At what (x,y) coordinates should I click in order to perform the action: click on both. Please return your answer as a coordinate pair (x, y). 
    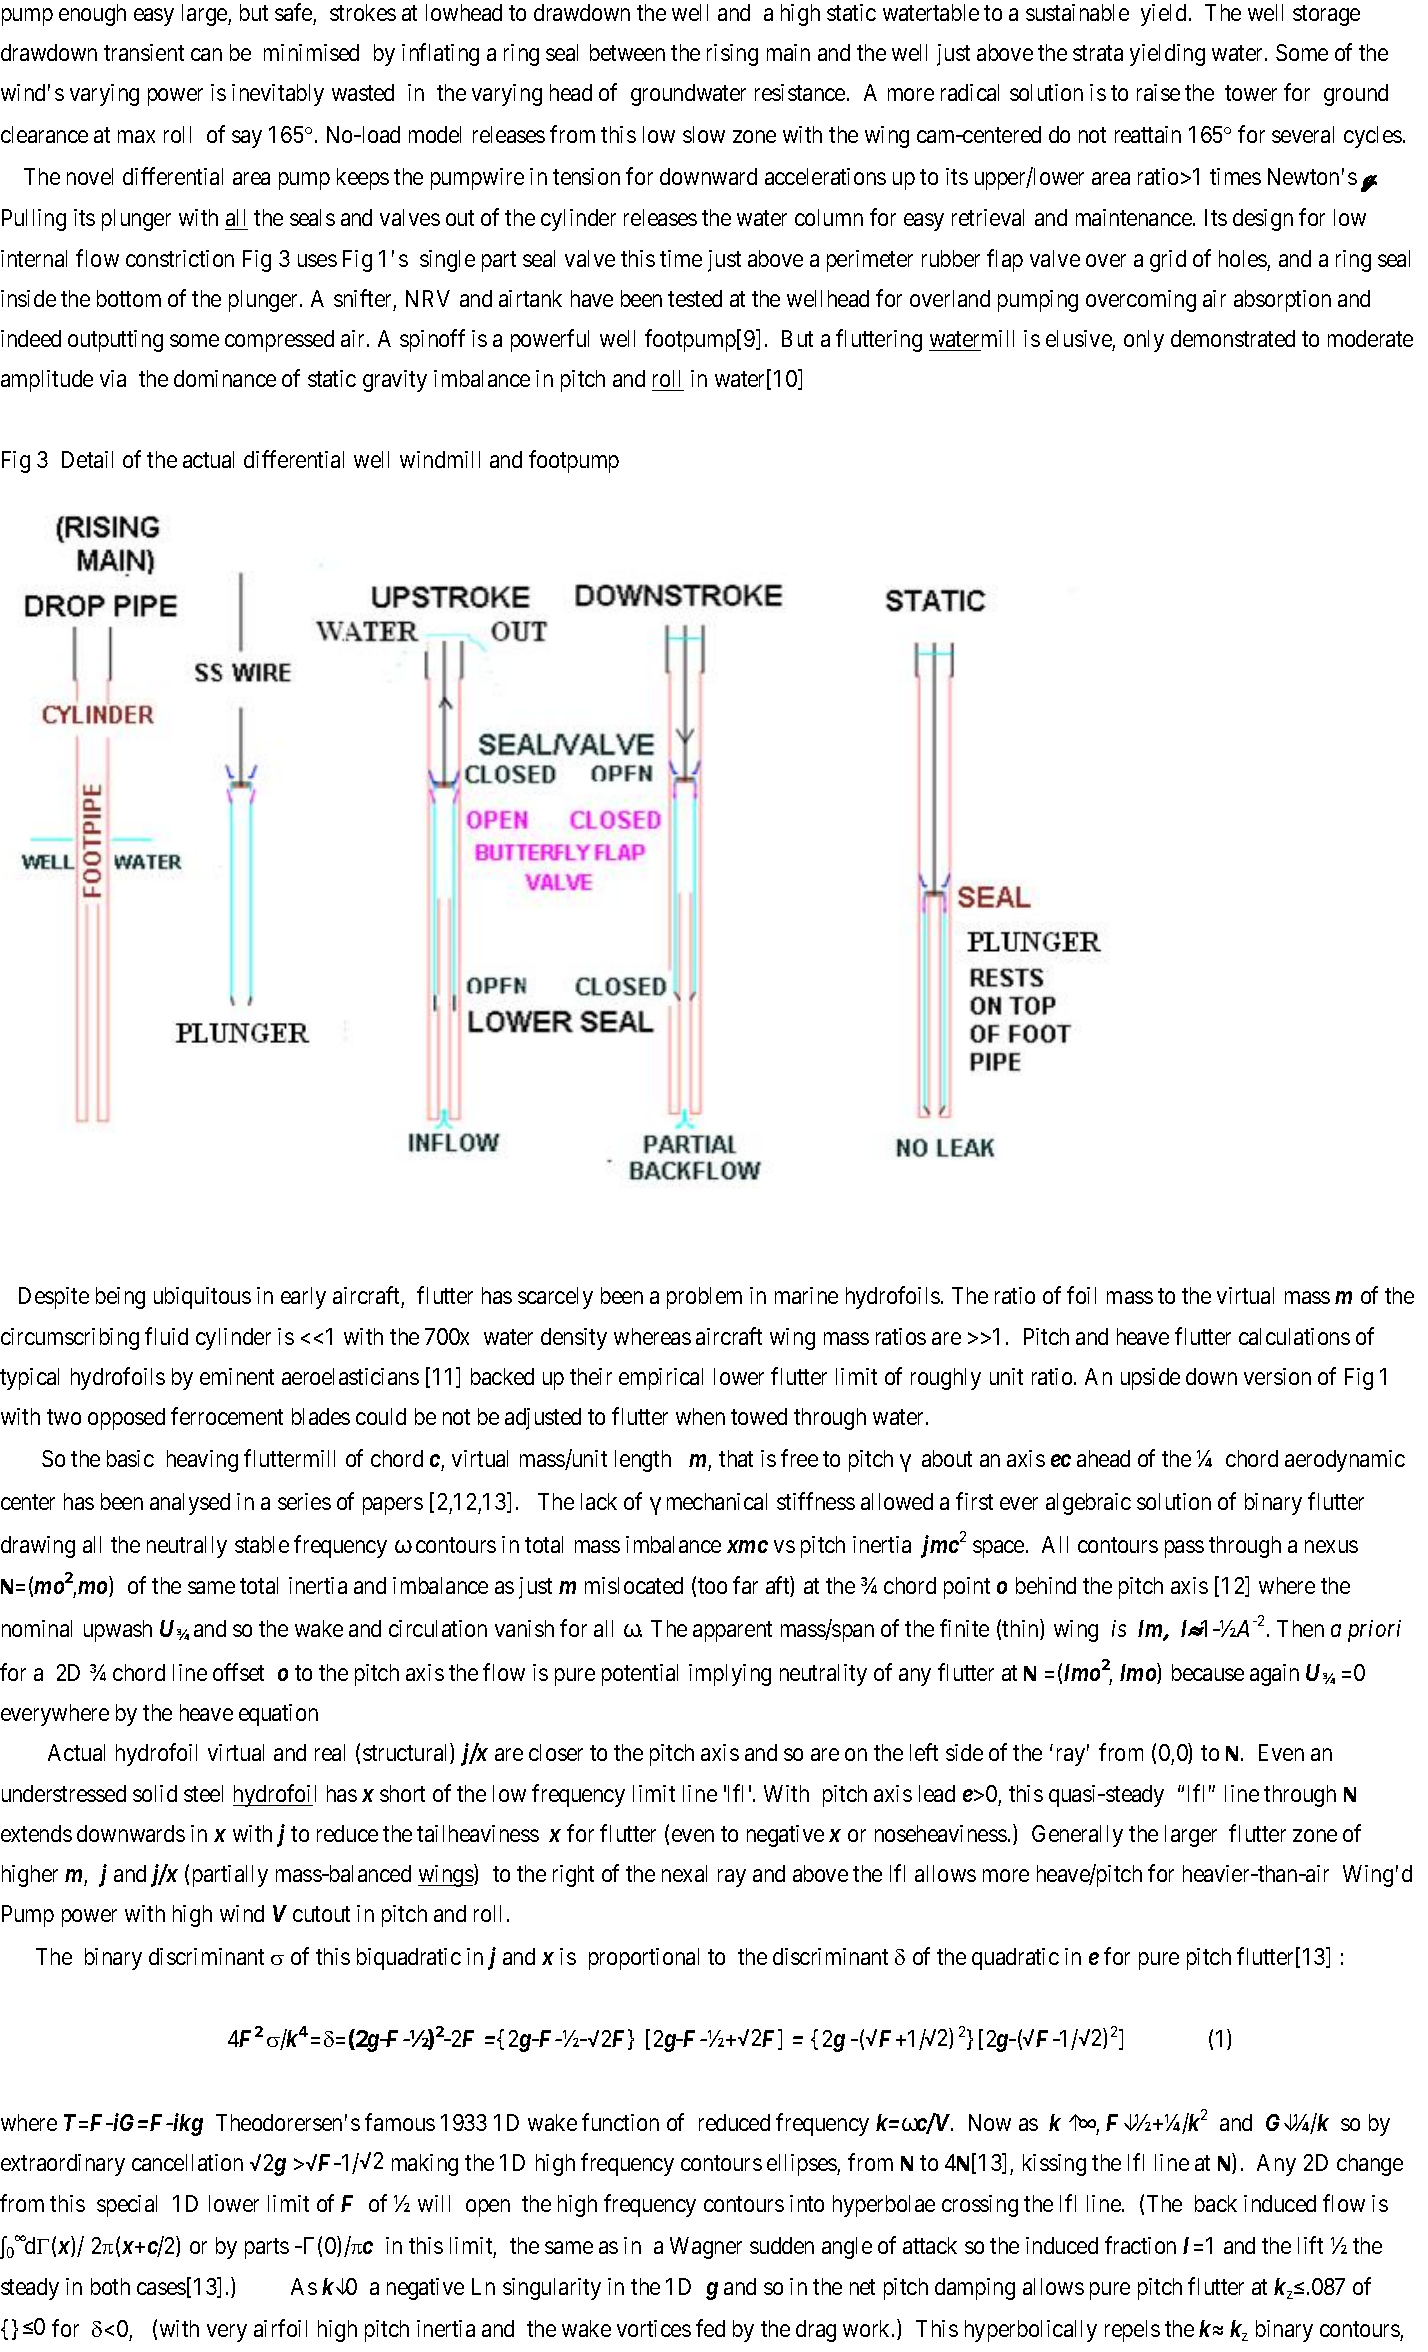
    Looking at the image, I should click on (110, 2286).
